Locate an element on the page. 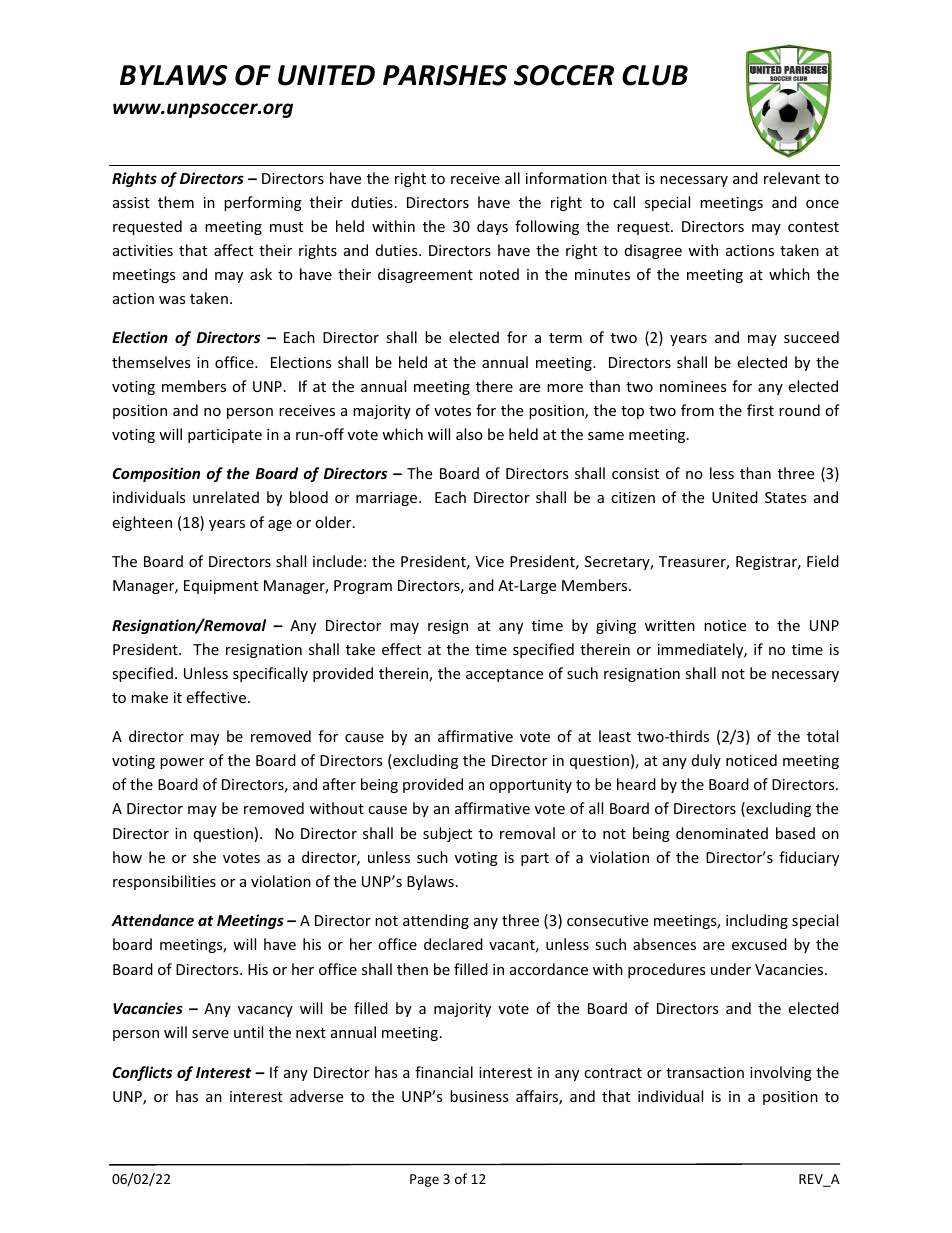 This document has width=952, height=1233. performing is located at coordinates (263, 203).
